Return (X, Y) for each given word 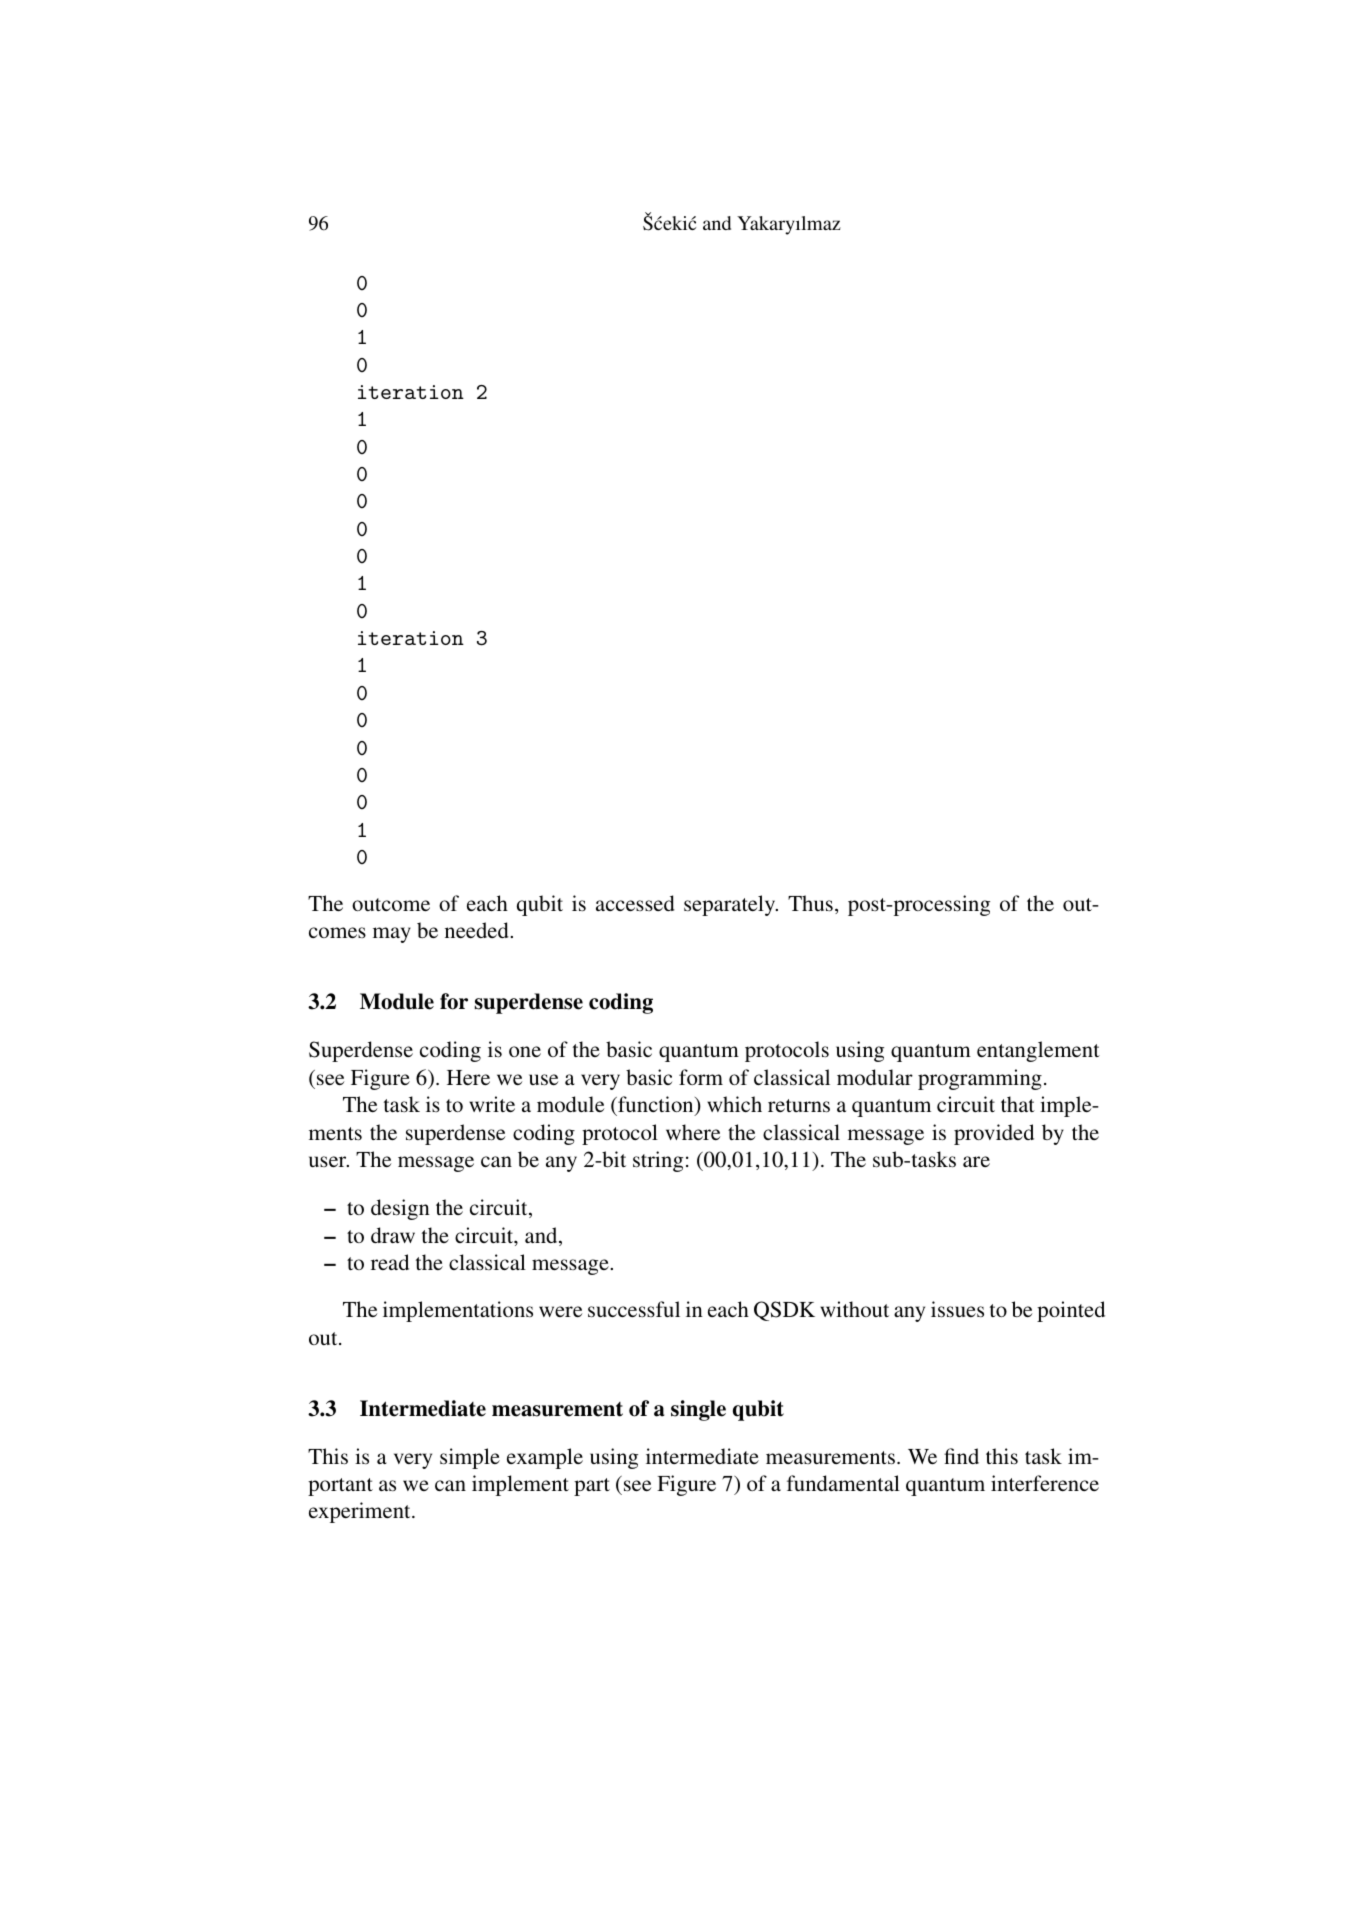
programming (980, 1079)
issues (957, 1309)
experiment (361, 1512)
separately (731, 905)
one (525, 1051)
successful (634, 1309)
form (701, 1077)
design (400, 1209)
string (658, 1161)
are (976, 1161)
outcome (391, 904)
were (560, 1311)
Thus (810, 903)
